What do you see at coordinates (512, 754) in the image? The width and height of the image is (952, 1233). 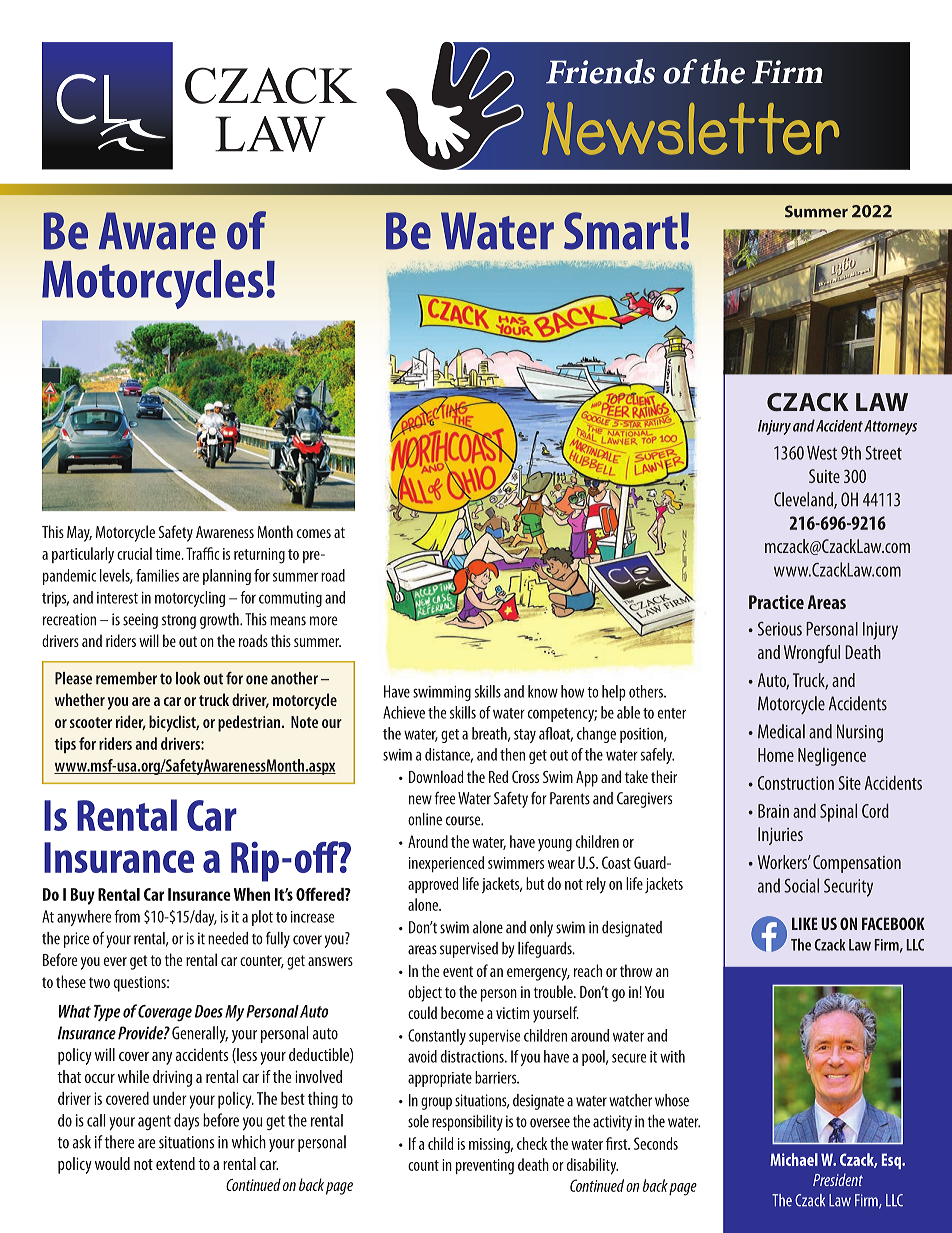 I see `then` at bounding box center [512, 754].
